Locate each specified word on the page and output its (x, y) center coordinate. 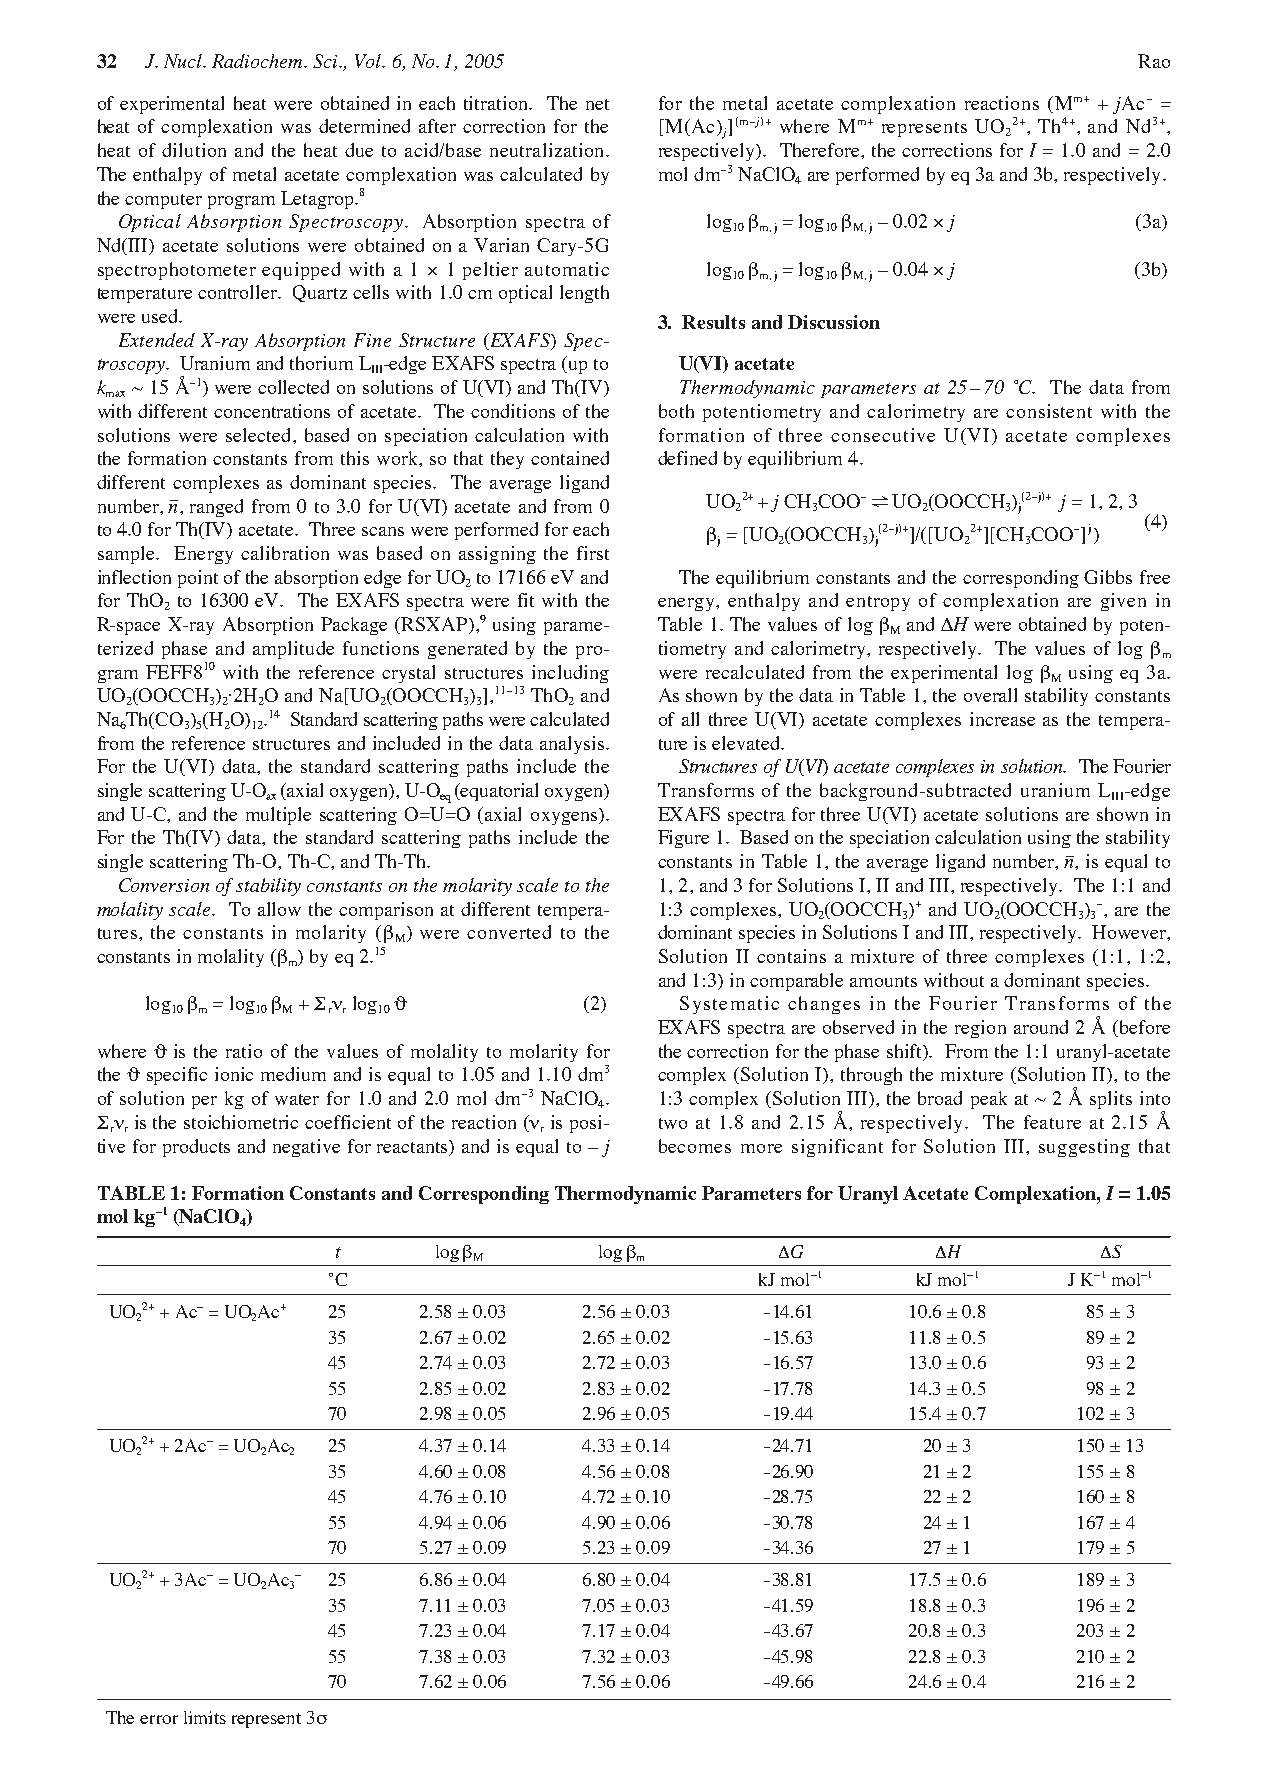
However (1130, 932)
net (597, 104)
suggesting (1084, 1148)
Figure (683, 839)
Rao (1154, 61)
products (196, 1148)
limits (205, 1717)
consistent (1049, 411)
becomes (695, 1146)
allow (279, 909)
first (593, 553)
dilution (194, 150)
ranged (216, 508)
